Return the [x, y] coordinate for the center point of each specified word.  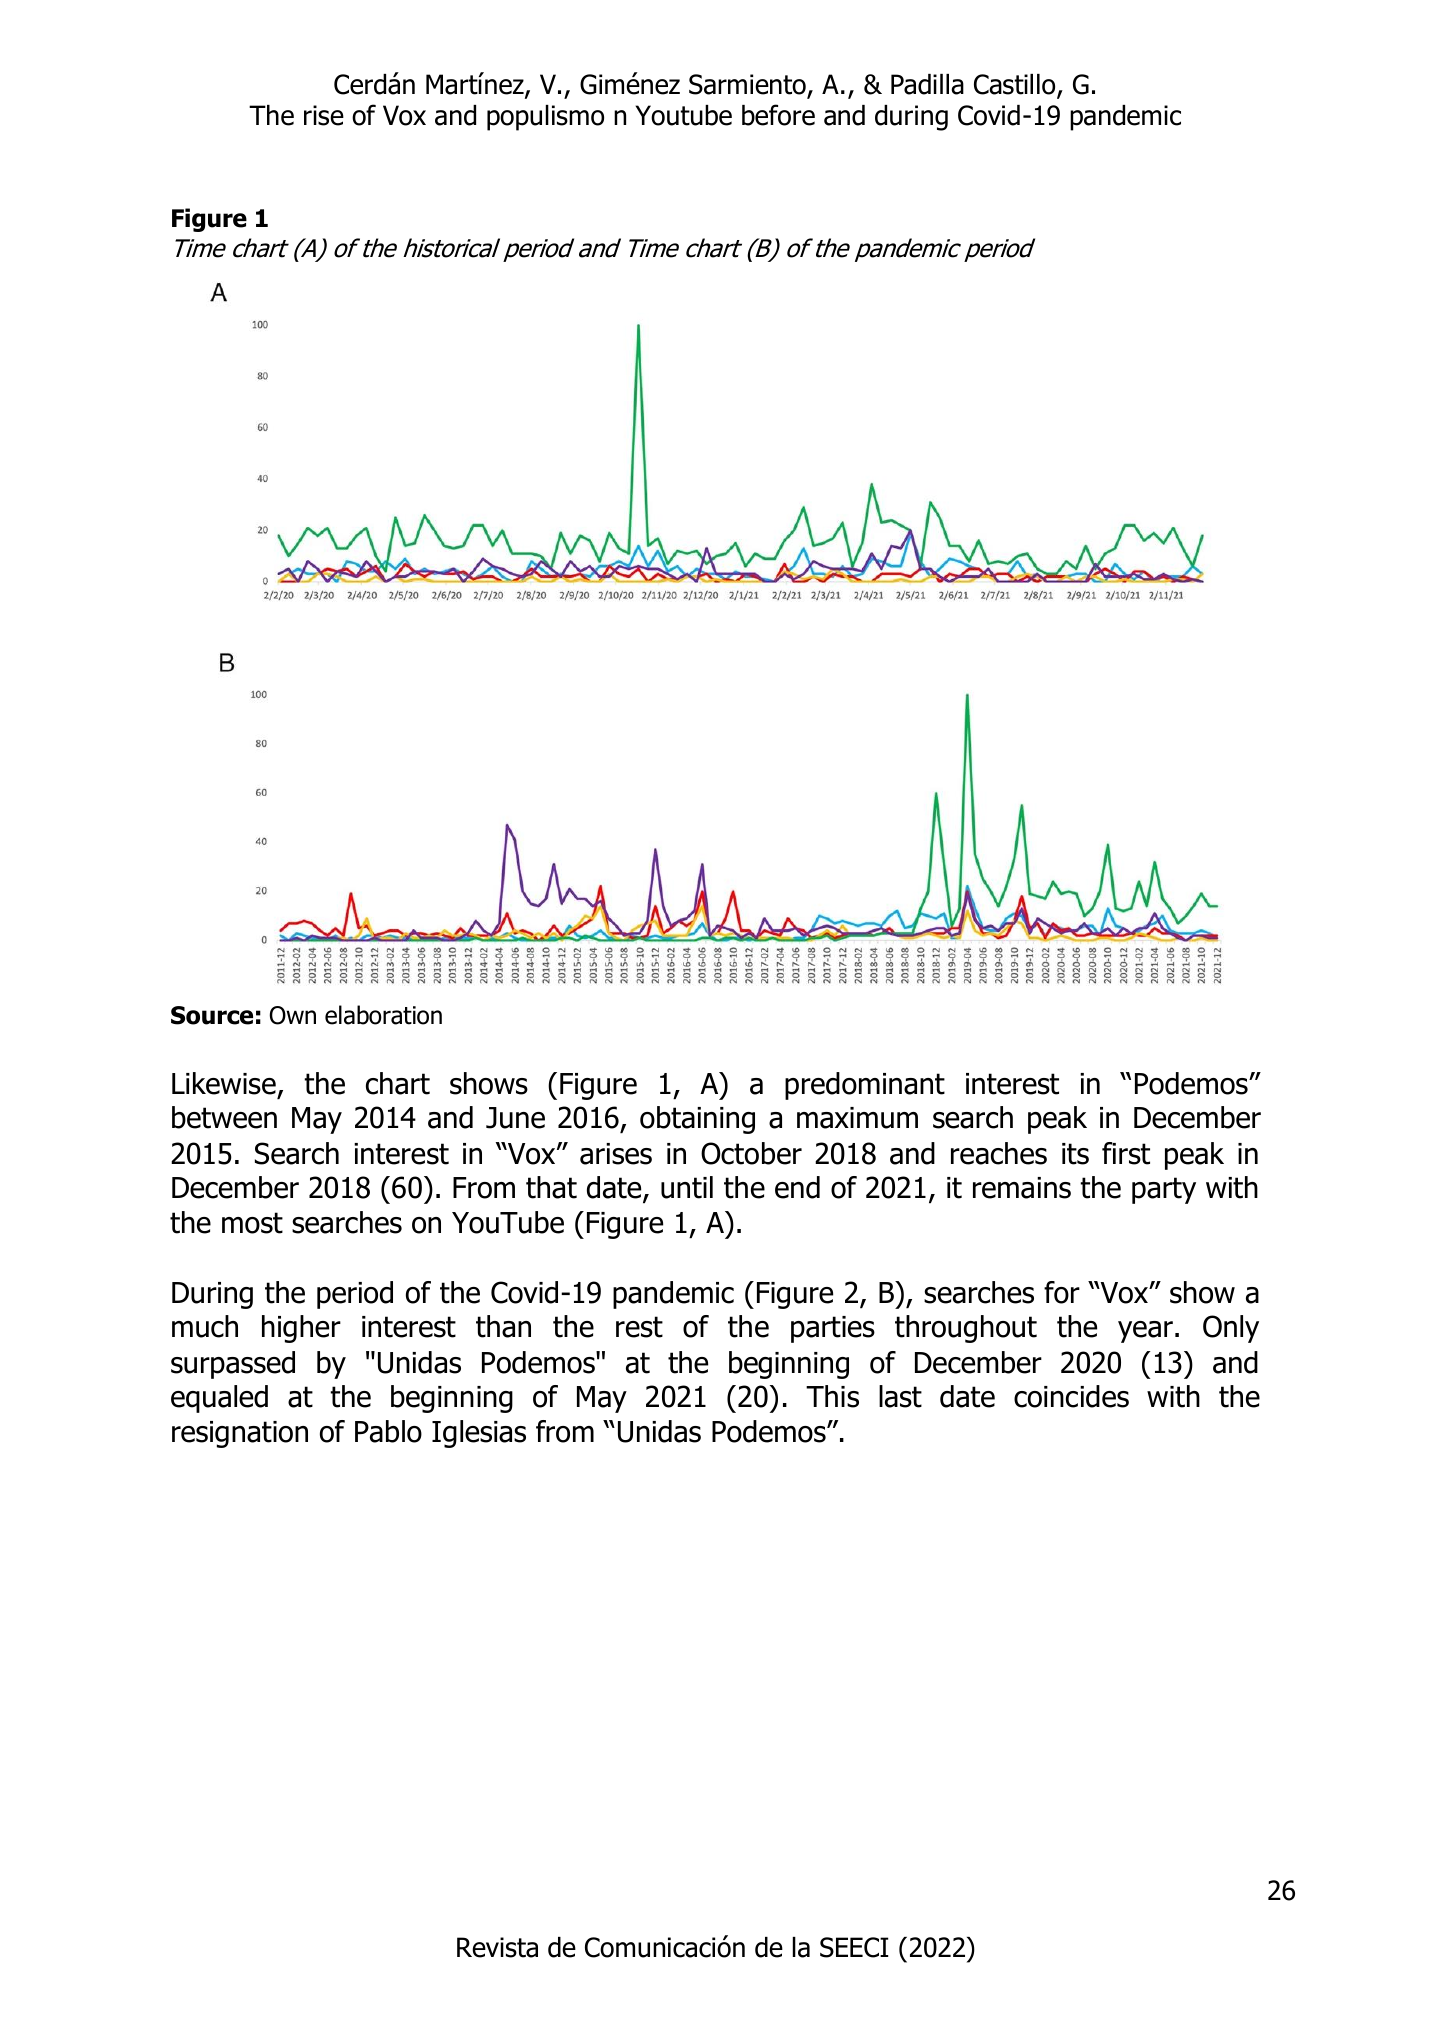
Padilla [927, 84]
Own [292, 1015]
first [1126, 1153]
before [778, 115]
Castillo [1016, 85]
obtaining [697, 1120]
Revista [497, 1947]
